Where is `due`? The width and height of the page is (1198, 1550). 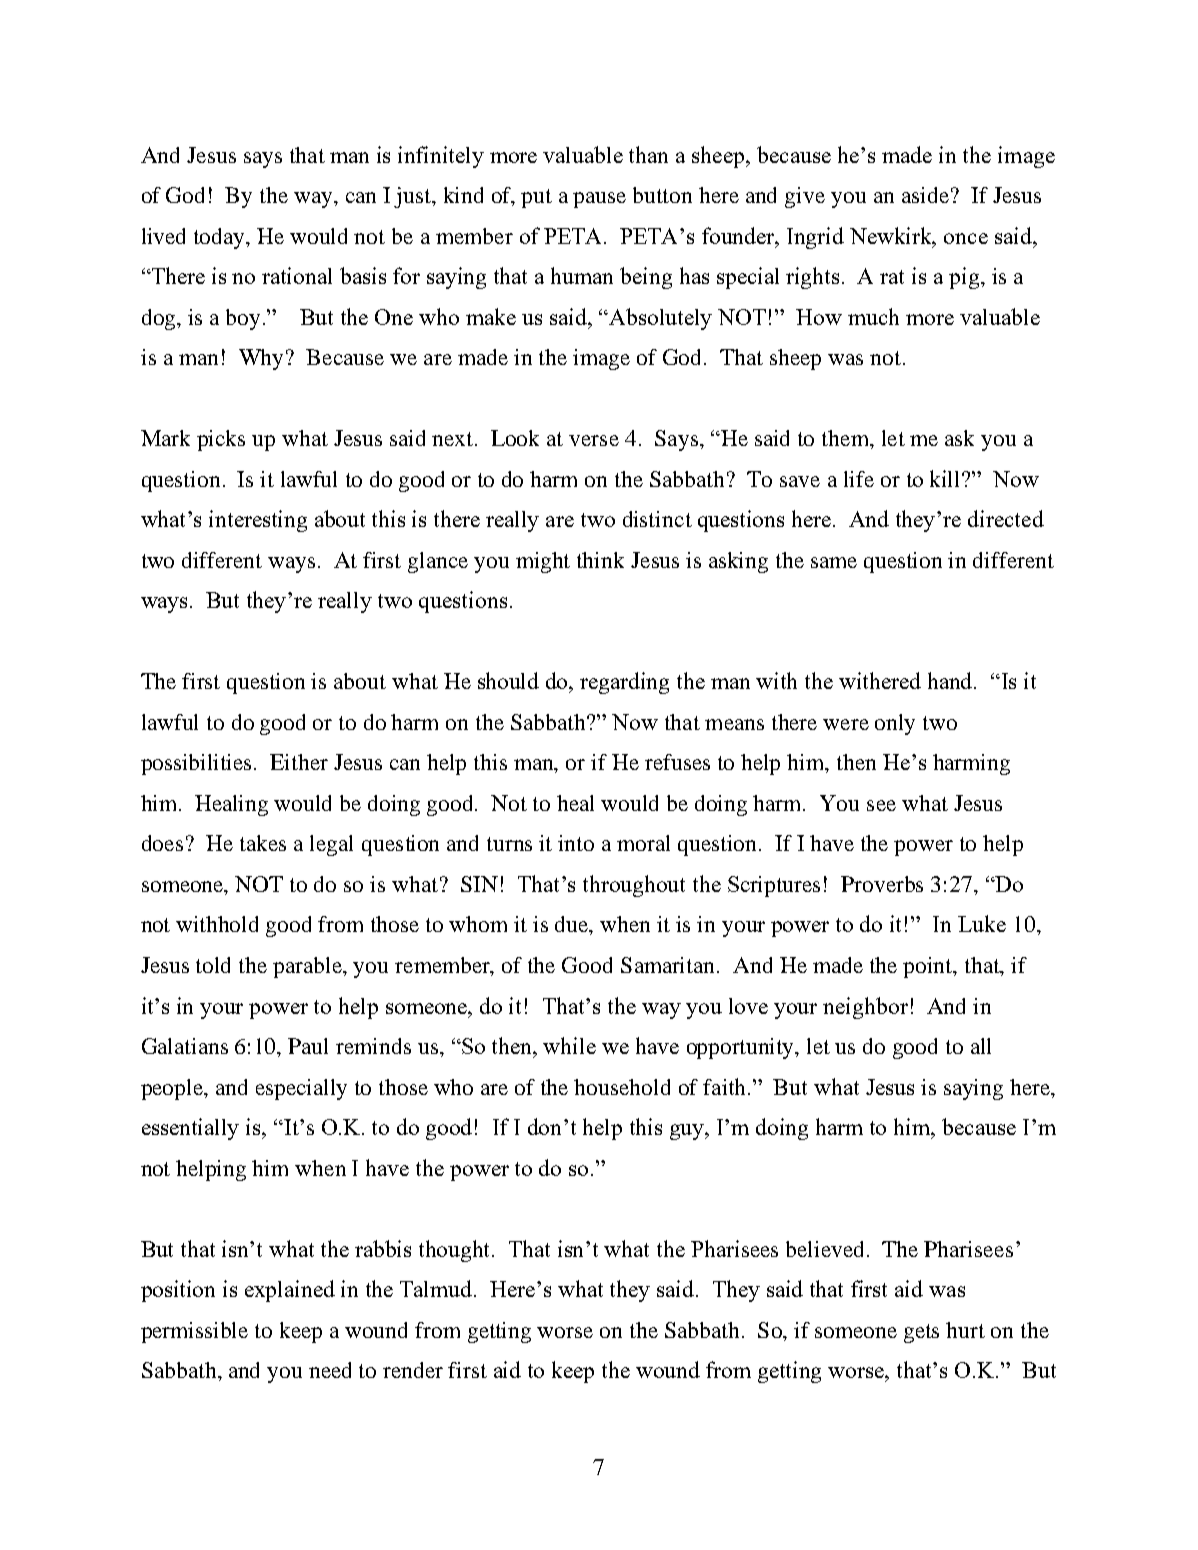 due is located at coordinates (573, 925).
